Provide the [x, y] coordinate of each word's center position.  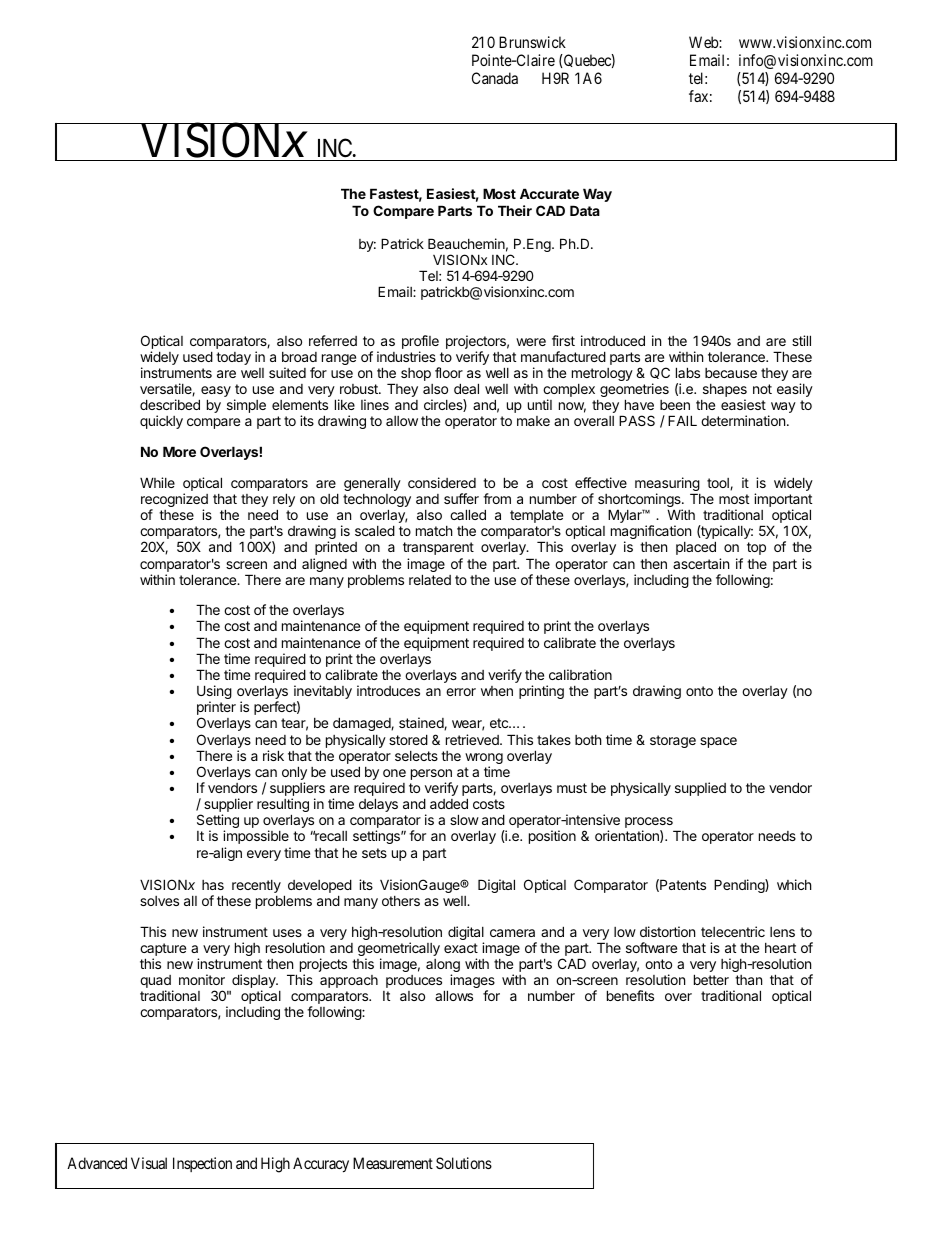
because [731, 373]
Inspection [202, 1164]
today [233, 358]
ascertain [701, 563]
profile [420, 343]
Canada [495, 78]
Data [585, 210]
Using [214, 693]
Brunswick [532, 42]
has [213, 885]
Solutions [464, 1163]
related [430, 579]
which [794, 884]
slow [464, 819]
